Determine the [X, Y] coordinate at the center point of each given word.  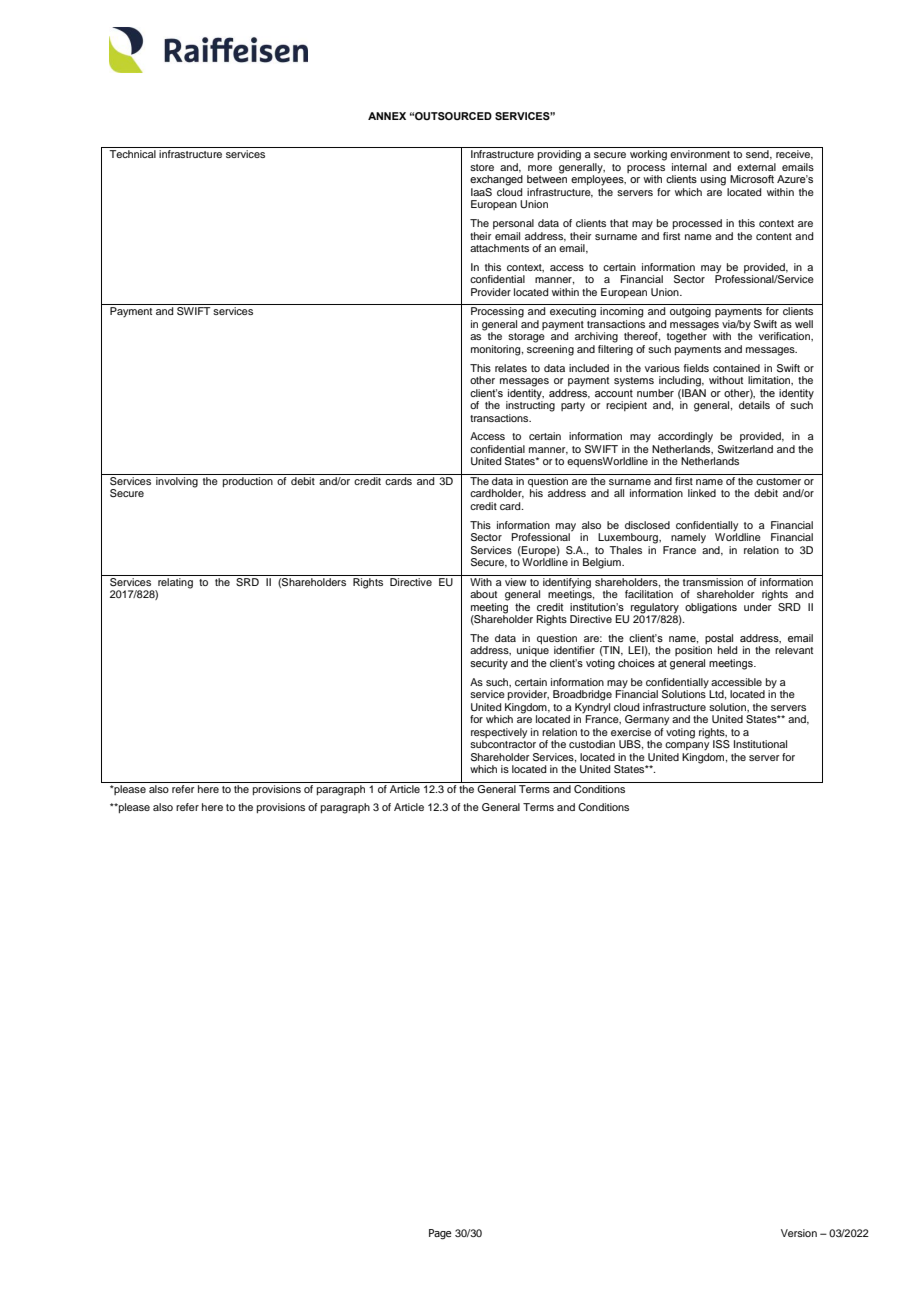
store [482, 167]
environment [700, 154]
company [687, 746]
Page [440, 1234]
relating [175, 582]
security [489, 664]
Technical [132, 154]
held [727, 650]
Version [799, 1233]
